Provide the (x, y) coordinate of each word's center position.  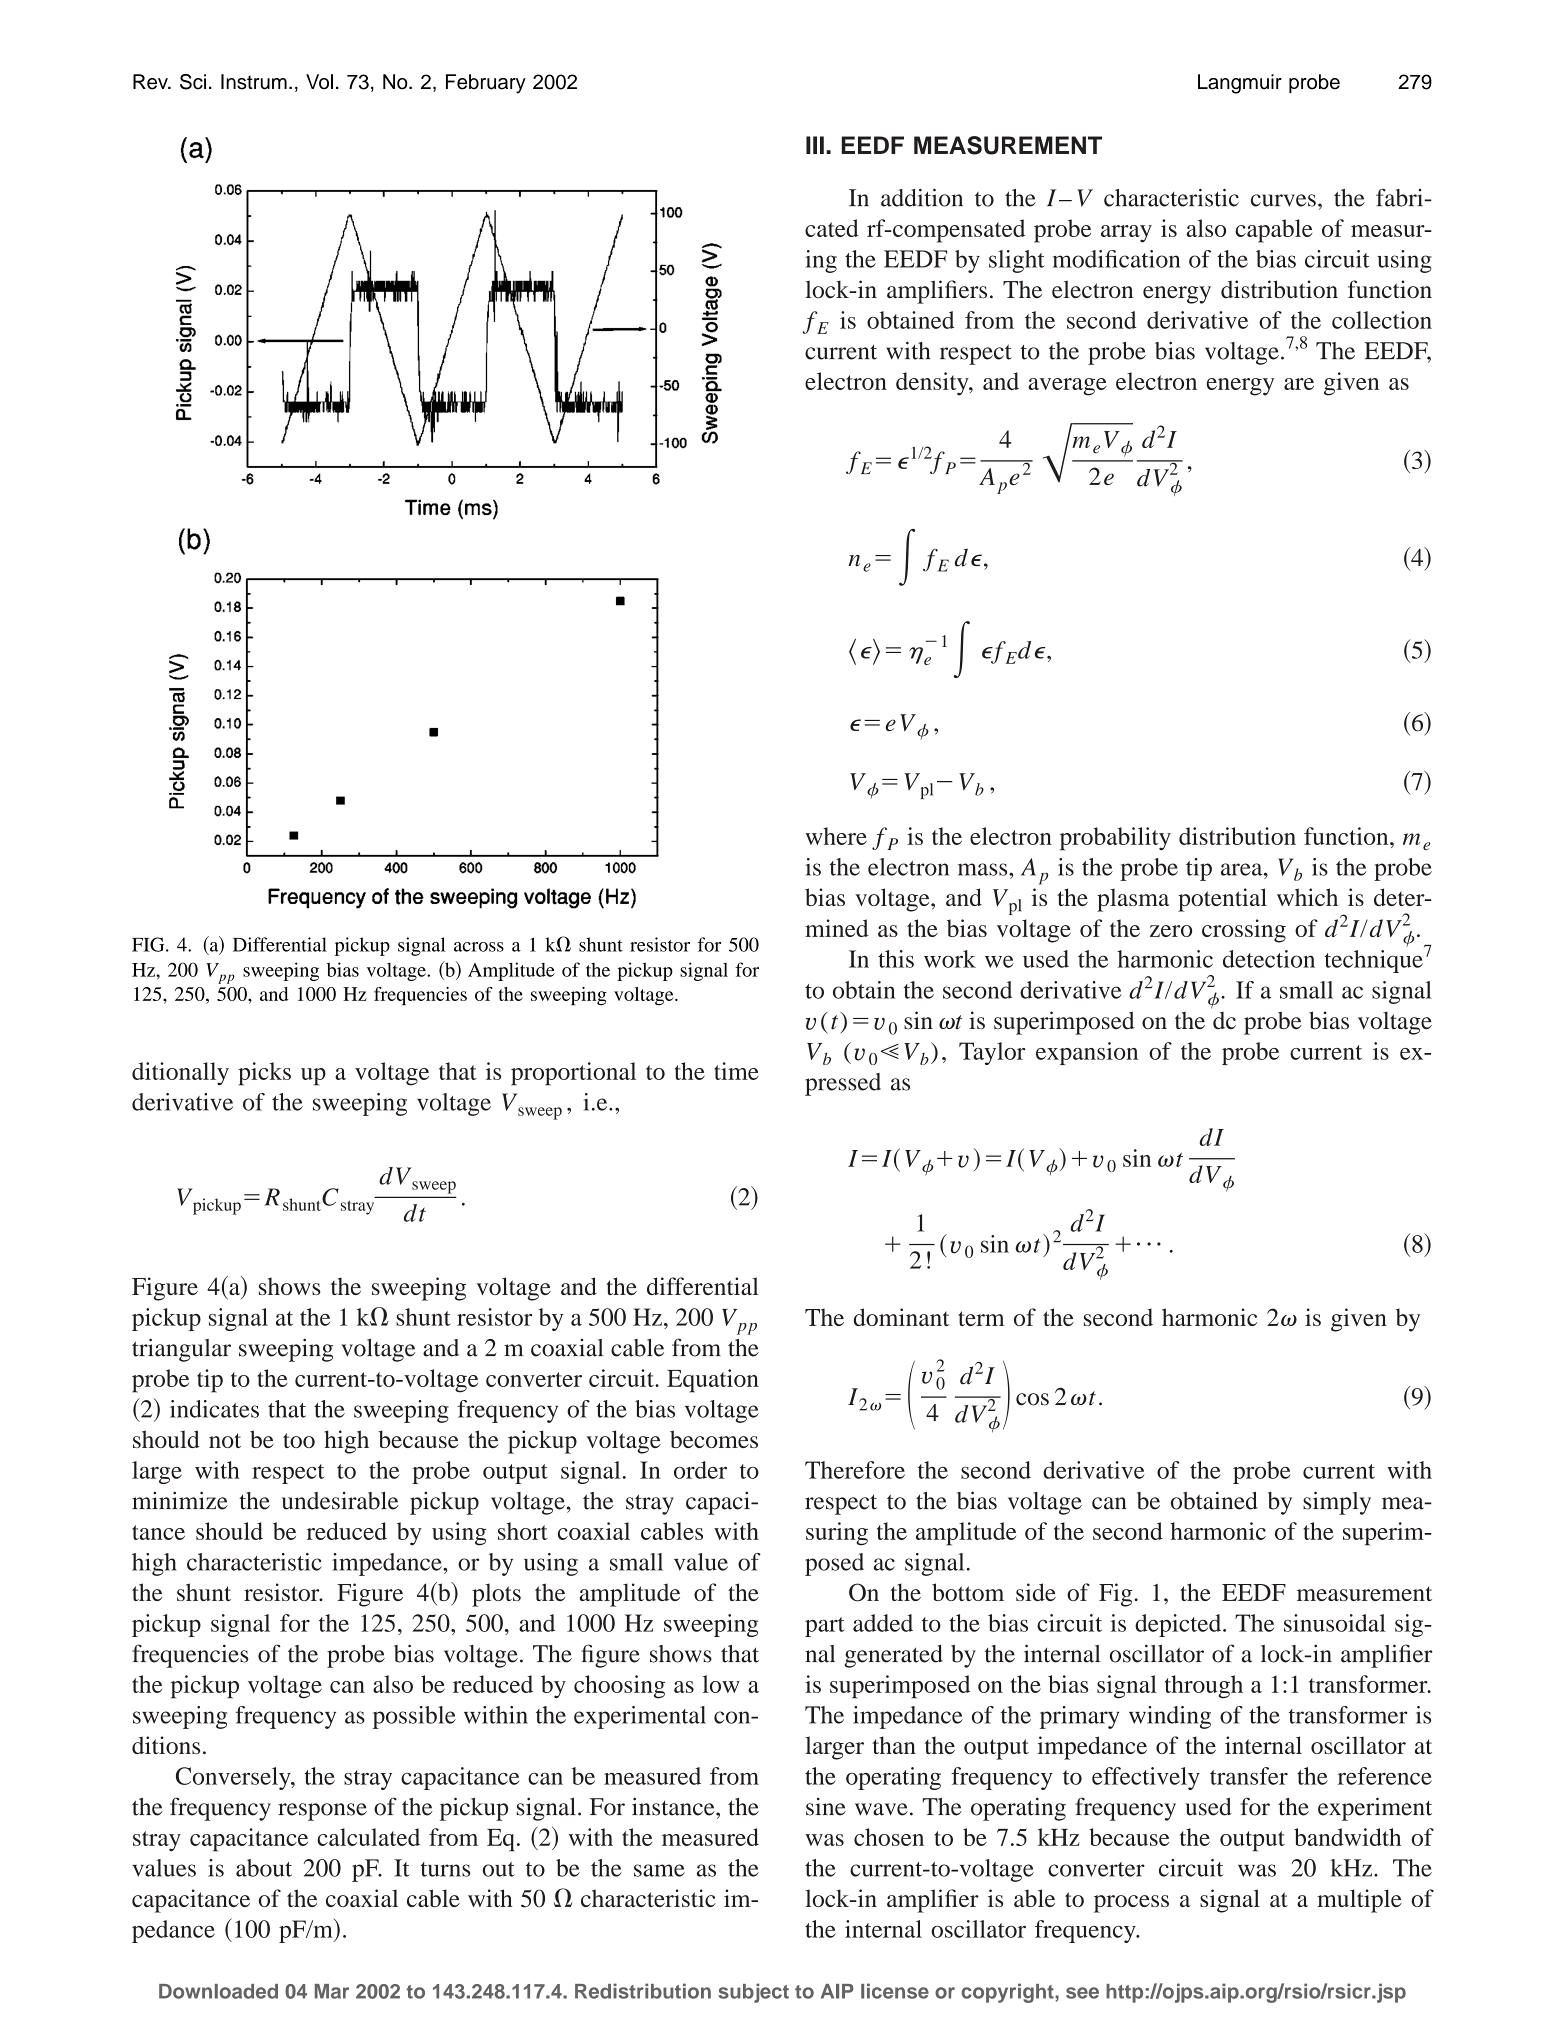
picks (264, 1074)
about (264, 1868)
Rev (151, 82)
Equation (713, 1381)
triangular (181, 1350)
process (1131, 1904)
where (836, 836)
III (815, 145)
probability (1115, 839)
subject (753, 1993)
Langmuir (1240, 84)
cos (1032, 1399)
